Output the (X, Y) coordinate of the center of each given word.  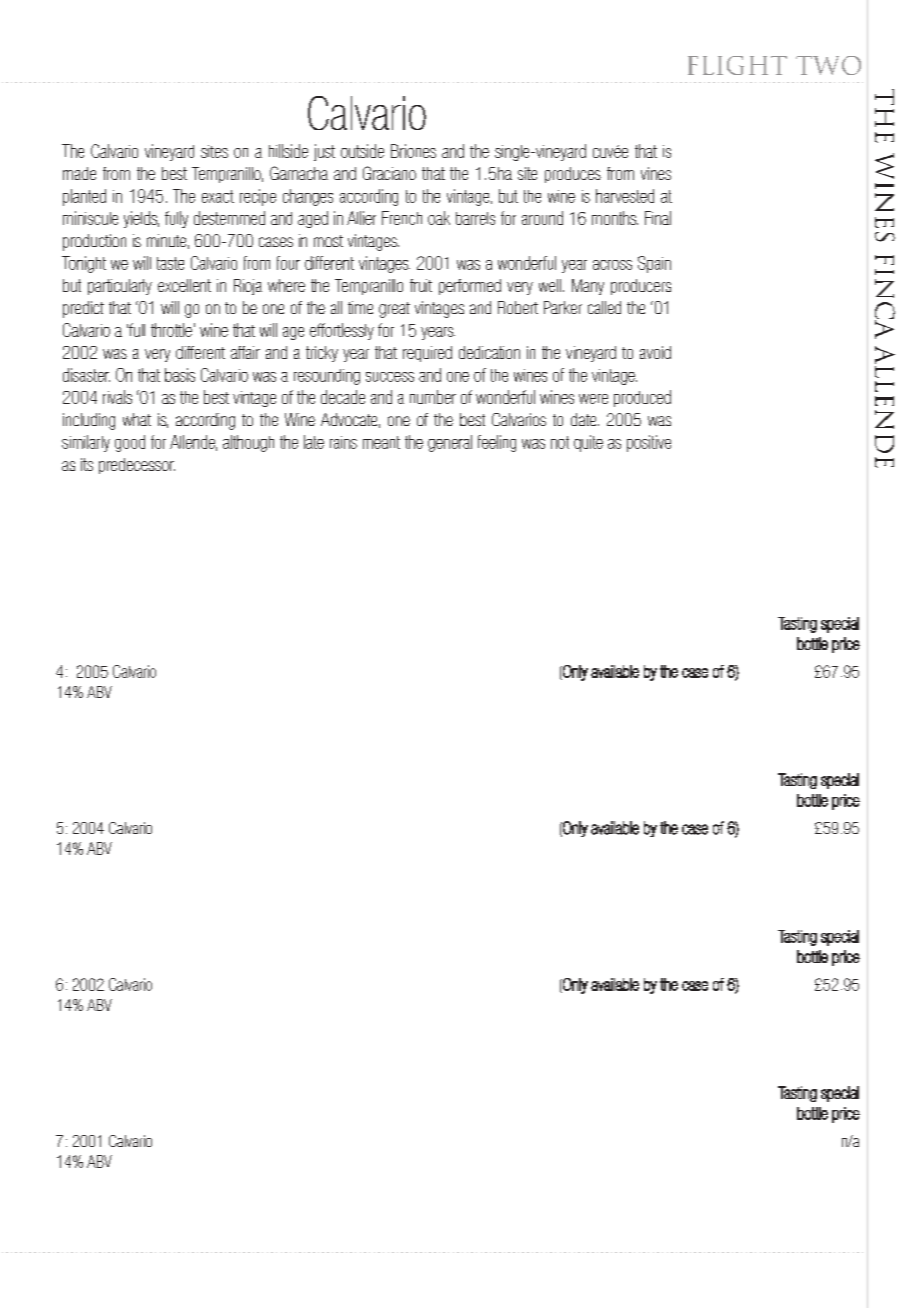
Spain (654, 264)
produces (573, 175)
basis (180, 375)
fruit (421, 285)
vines (656, 173)
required (427, 354)
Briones (413, 151)
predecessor (137, 466)
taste (170, 263)
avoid (655, 352)
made (79, 173)
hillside (288, 151)
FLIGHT (737, 65)
